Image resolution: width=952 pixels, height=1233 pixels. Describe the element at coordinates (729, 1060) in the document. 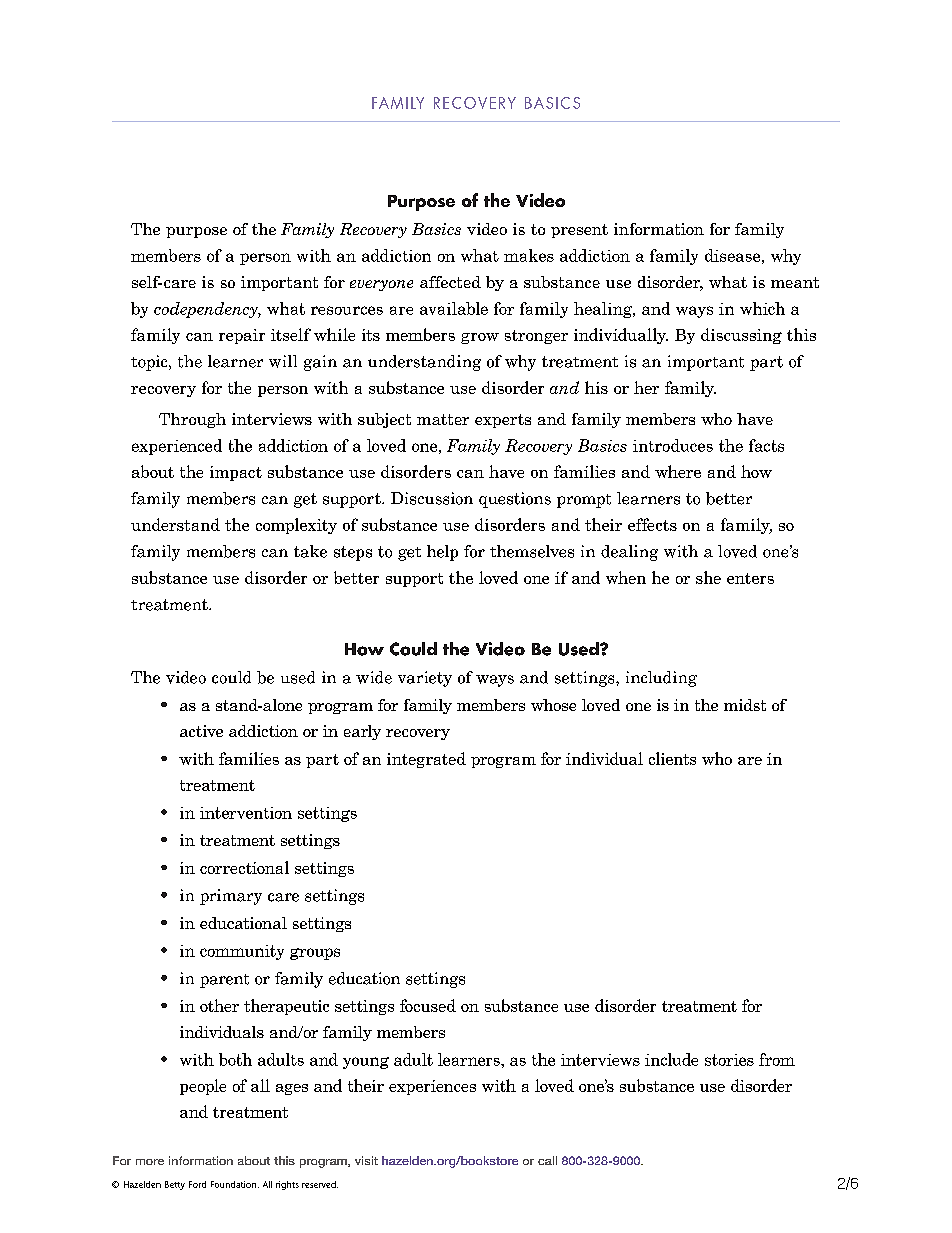

I see `stories` at that location.
